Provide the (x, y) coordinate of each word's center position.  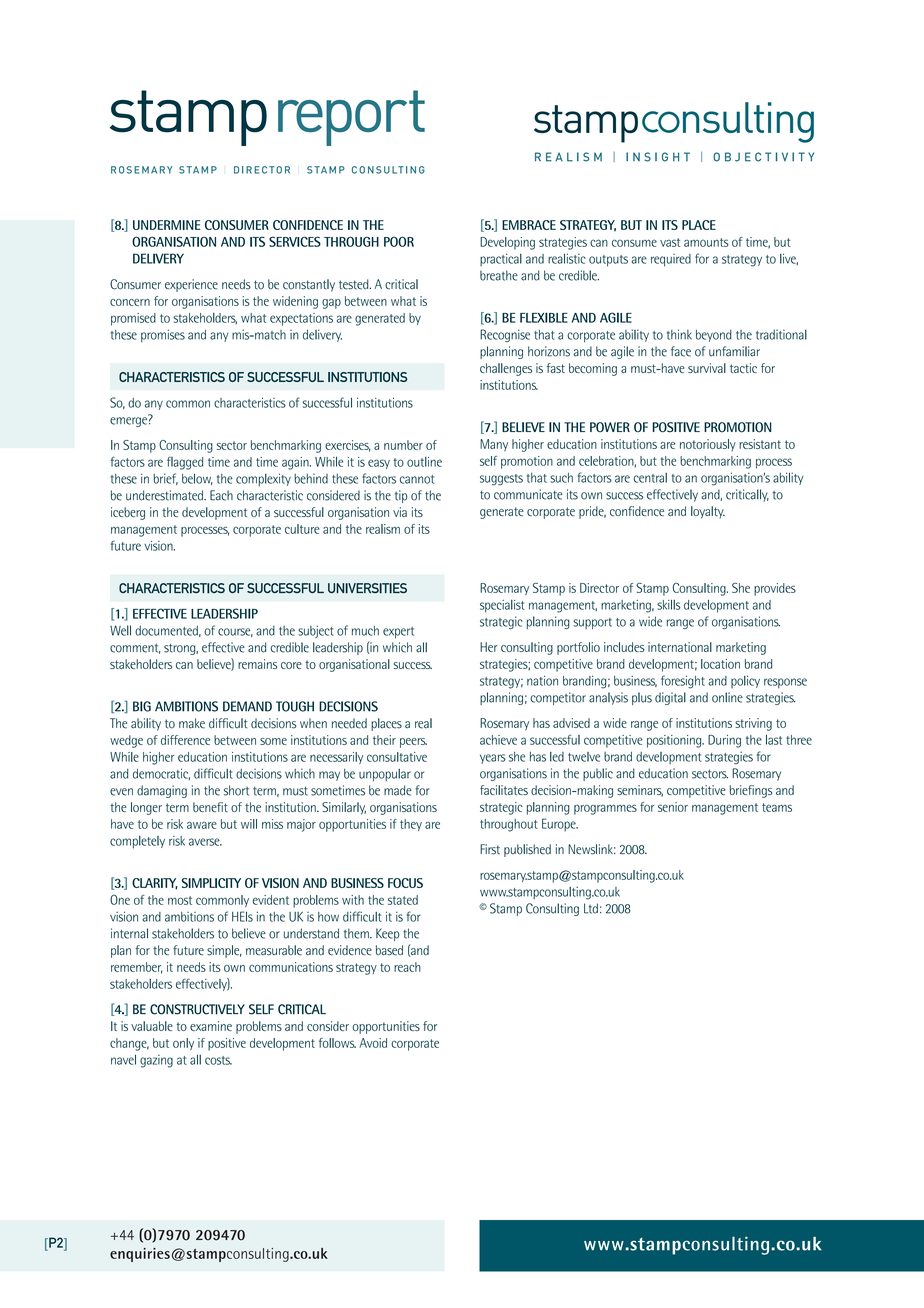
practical (501, 260)
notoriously (708, 445)
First (490, 849)
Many (494, 445)
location (720, 664)
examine (211, 1026)
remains (257, 664)
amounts (706, 242)
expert (398, 632)
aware (202, 825)
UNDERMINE (167, 225)
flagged (185, 463)
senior (673, 807)
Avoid (373, 1043)
